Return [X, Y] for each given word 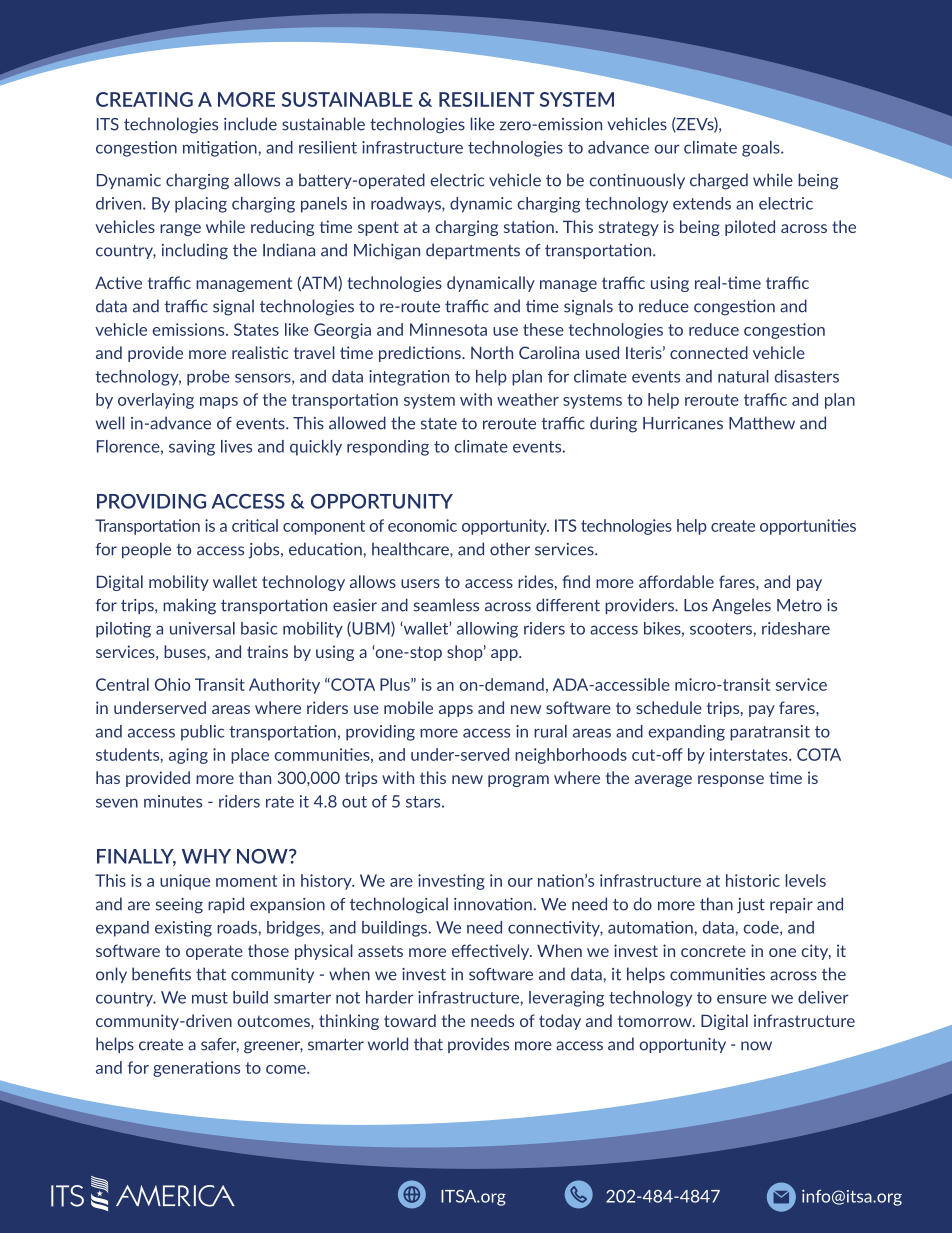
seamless [446, 605]
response [731, 781]
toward [410, 1020]
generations [196, 1069]
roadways [407, 205]
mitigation [221, 149]
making [189, 606]
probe [208, 378]
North [492, 352]
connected [709, 352]
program [518, 781]
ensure [742, 999]
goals [762, 149]
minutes [173, 801]
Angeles [741, 606]
